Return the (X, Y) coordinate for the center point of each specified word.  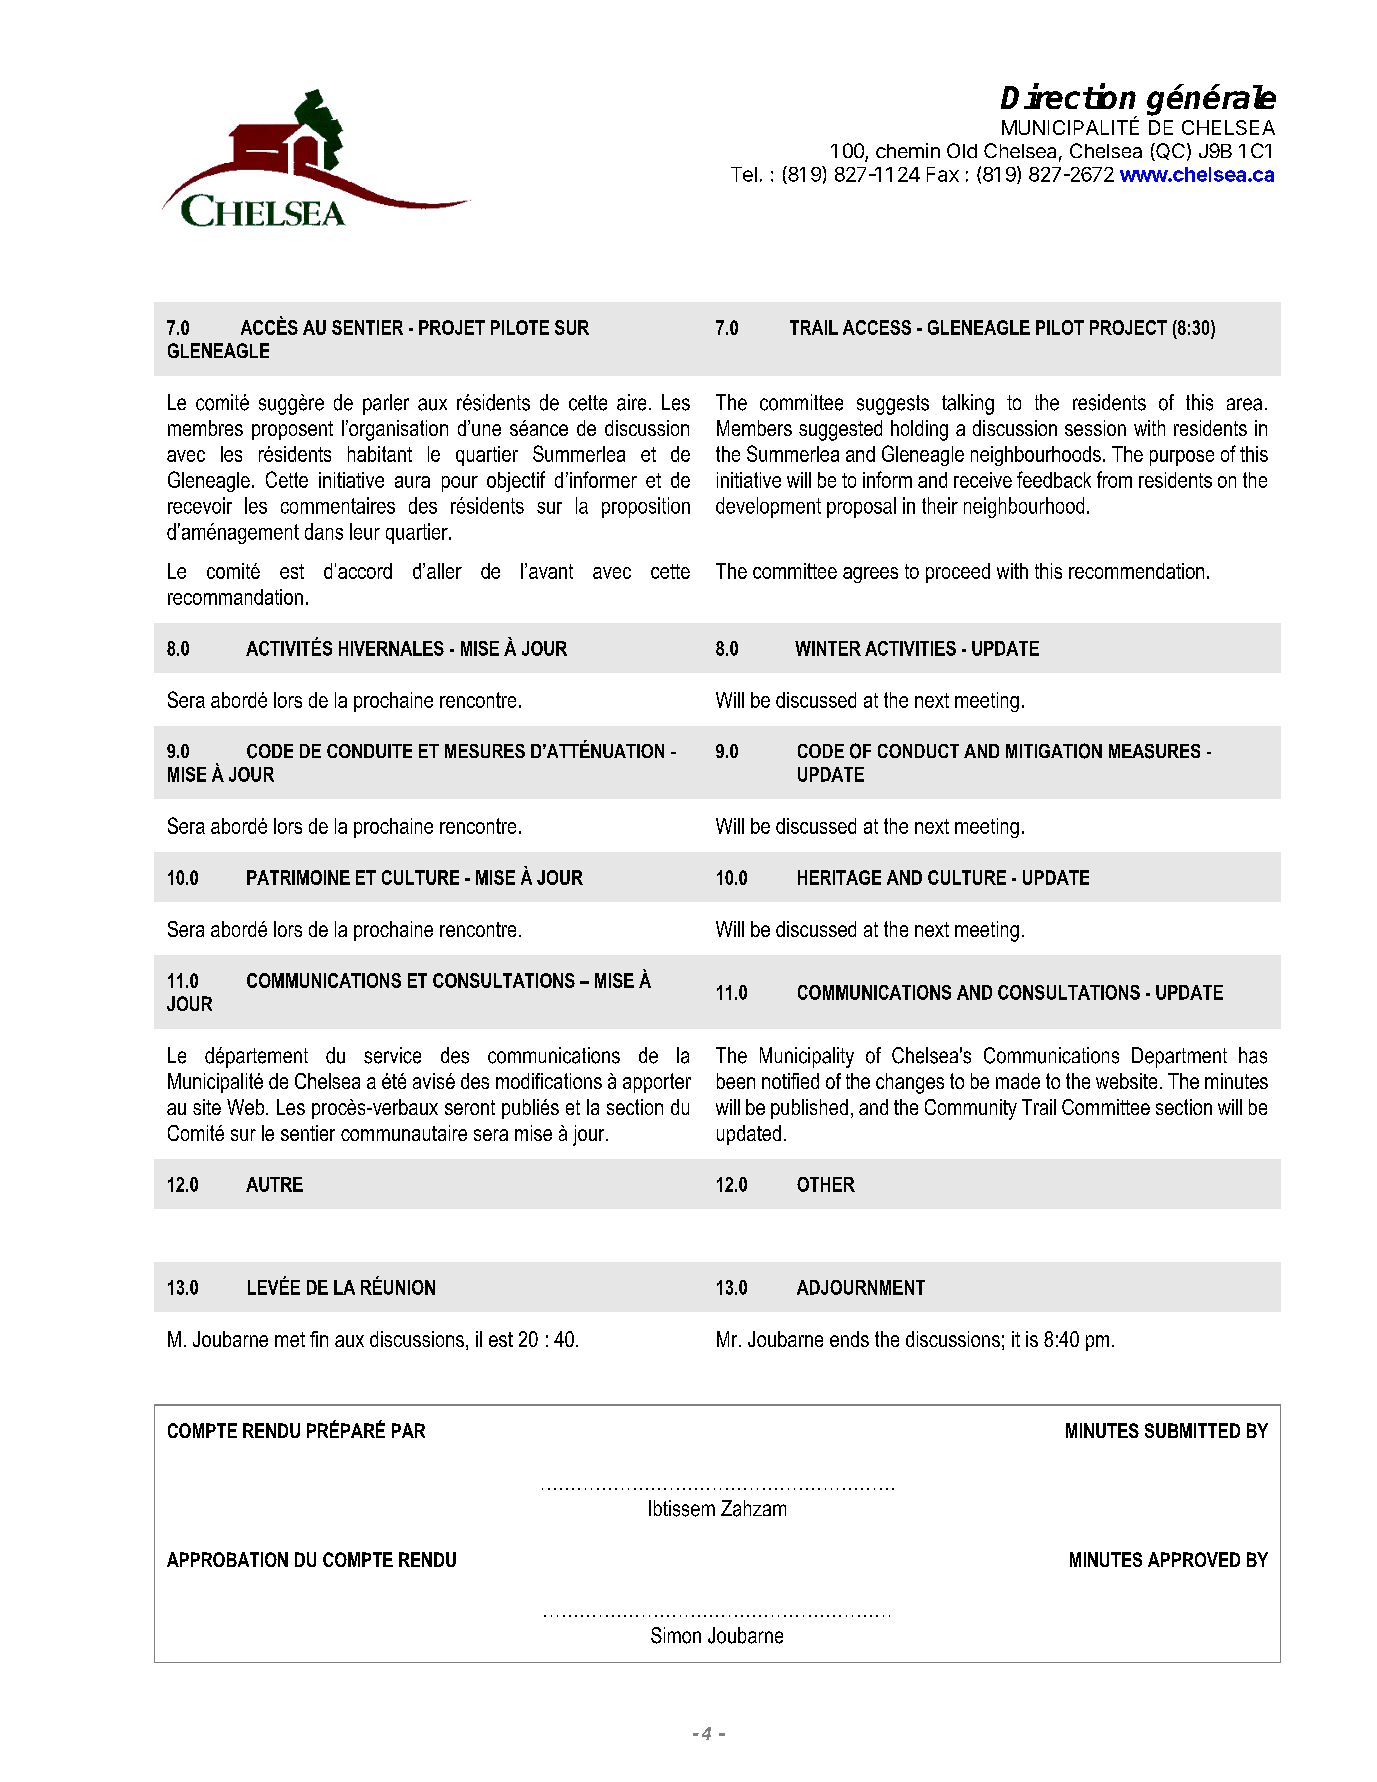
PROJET (452, 327)
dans (324, 531)
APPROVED (1194, 1559)
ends (849, 1339)
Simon (676, 1635)
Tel (744, 174)
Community (971, 1109)
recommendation (1136, 571)
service (392, 1055)
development (768, 507)
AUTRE (274, 1184)
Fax (943, 174)
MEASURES (1154, 751)
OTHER (826, 1184)
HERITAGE (839, 877)
